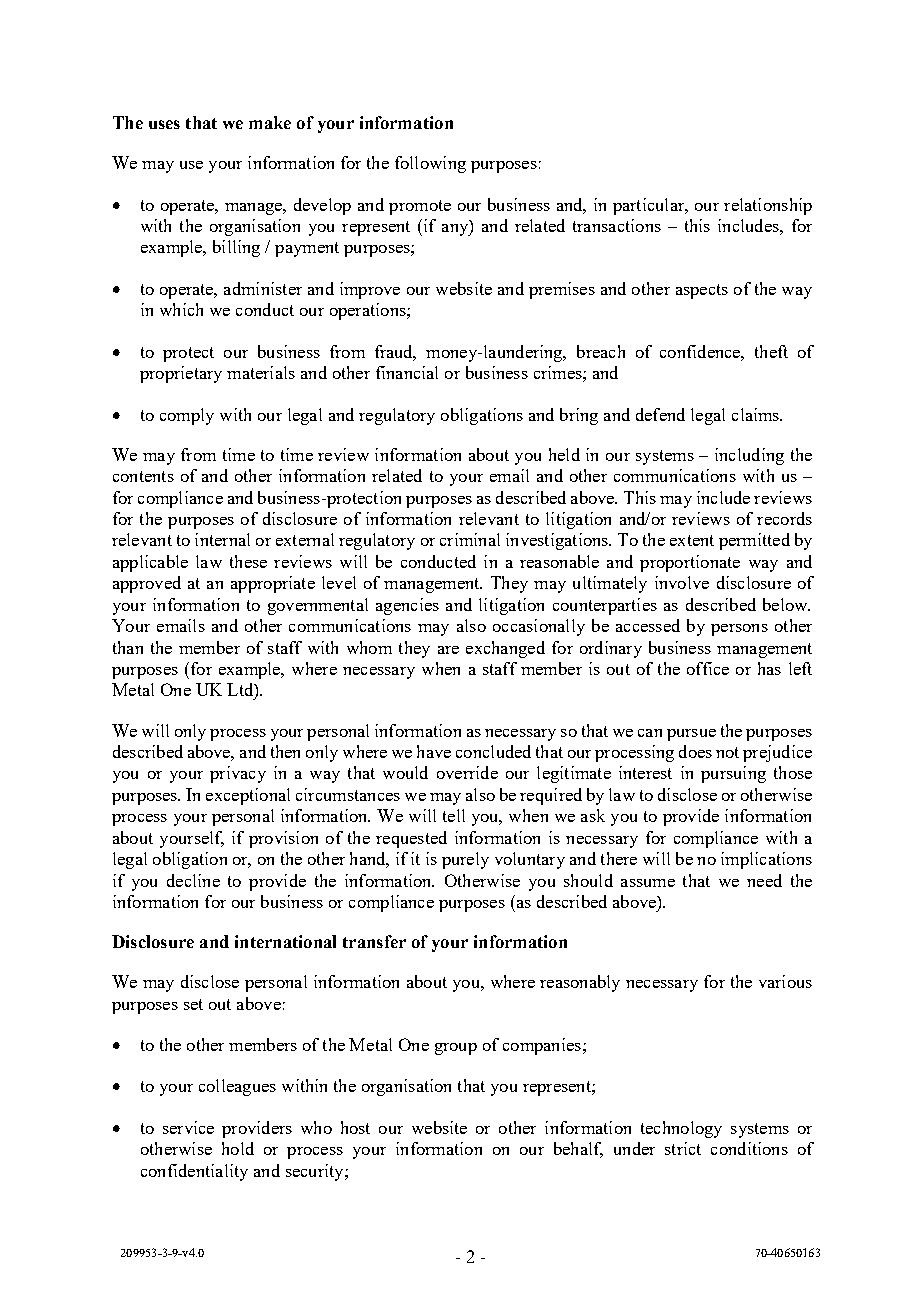  Describe the element at coordinates (285, 941) in the document. I see `international` at that location.
